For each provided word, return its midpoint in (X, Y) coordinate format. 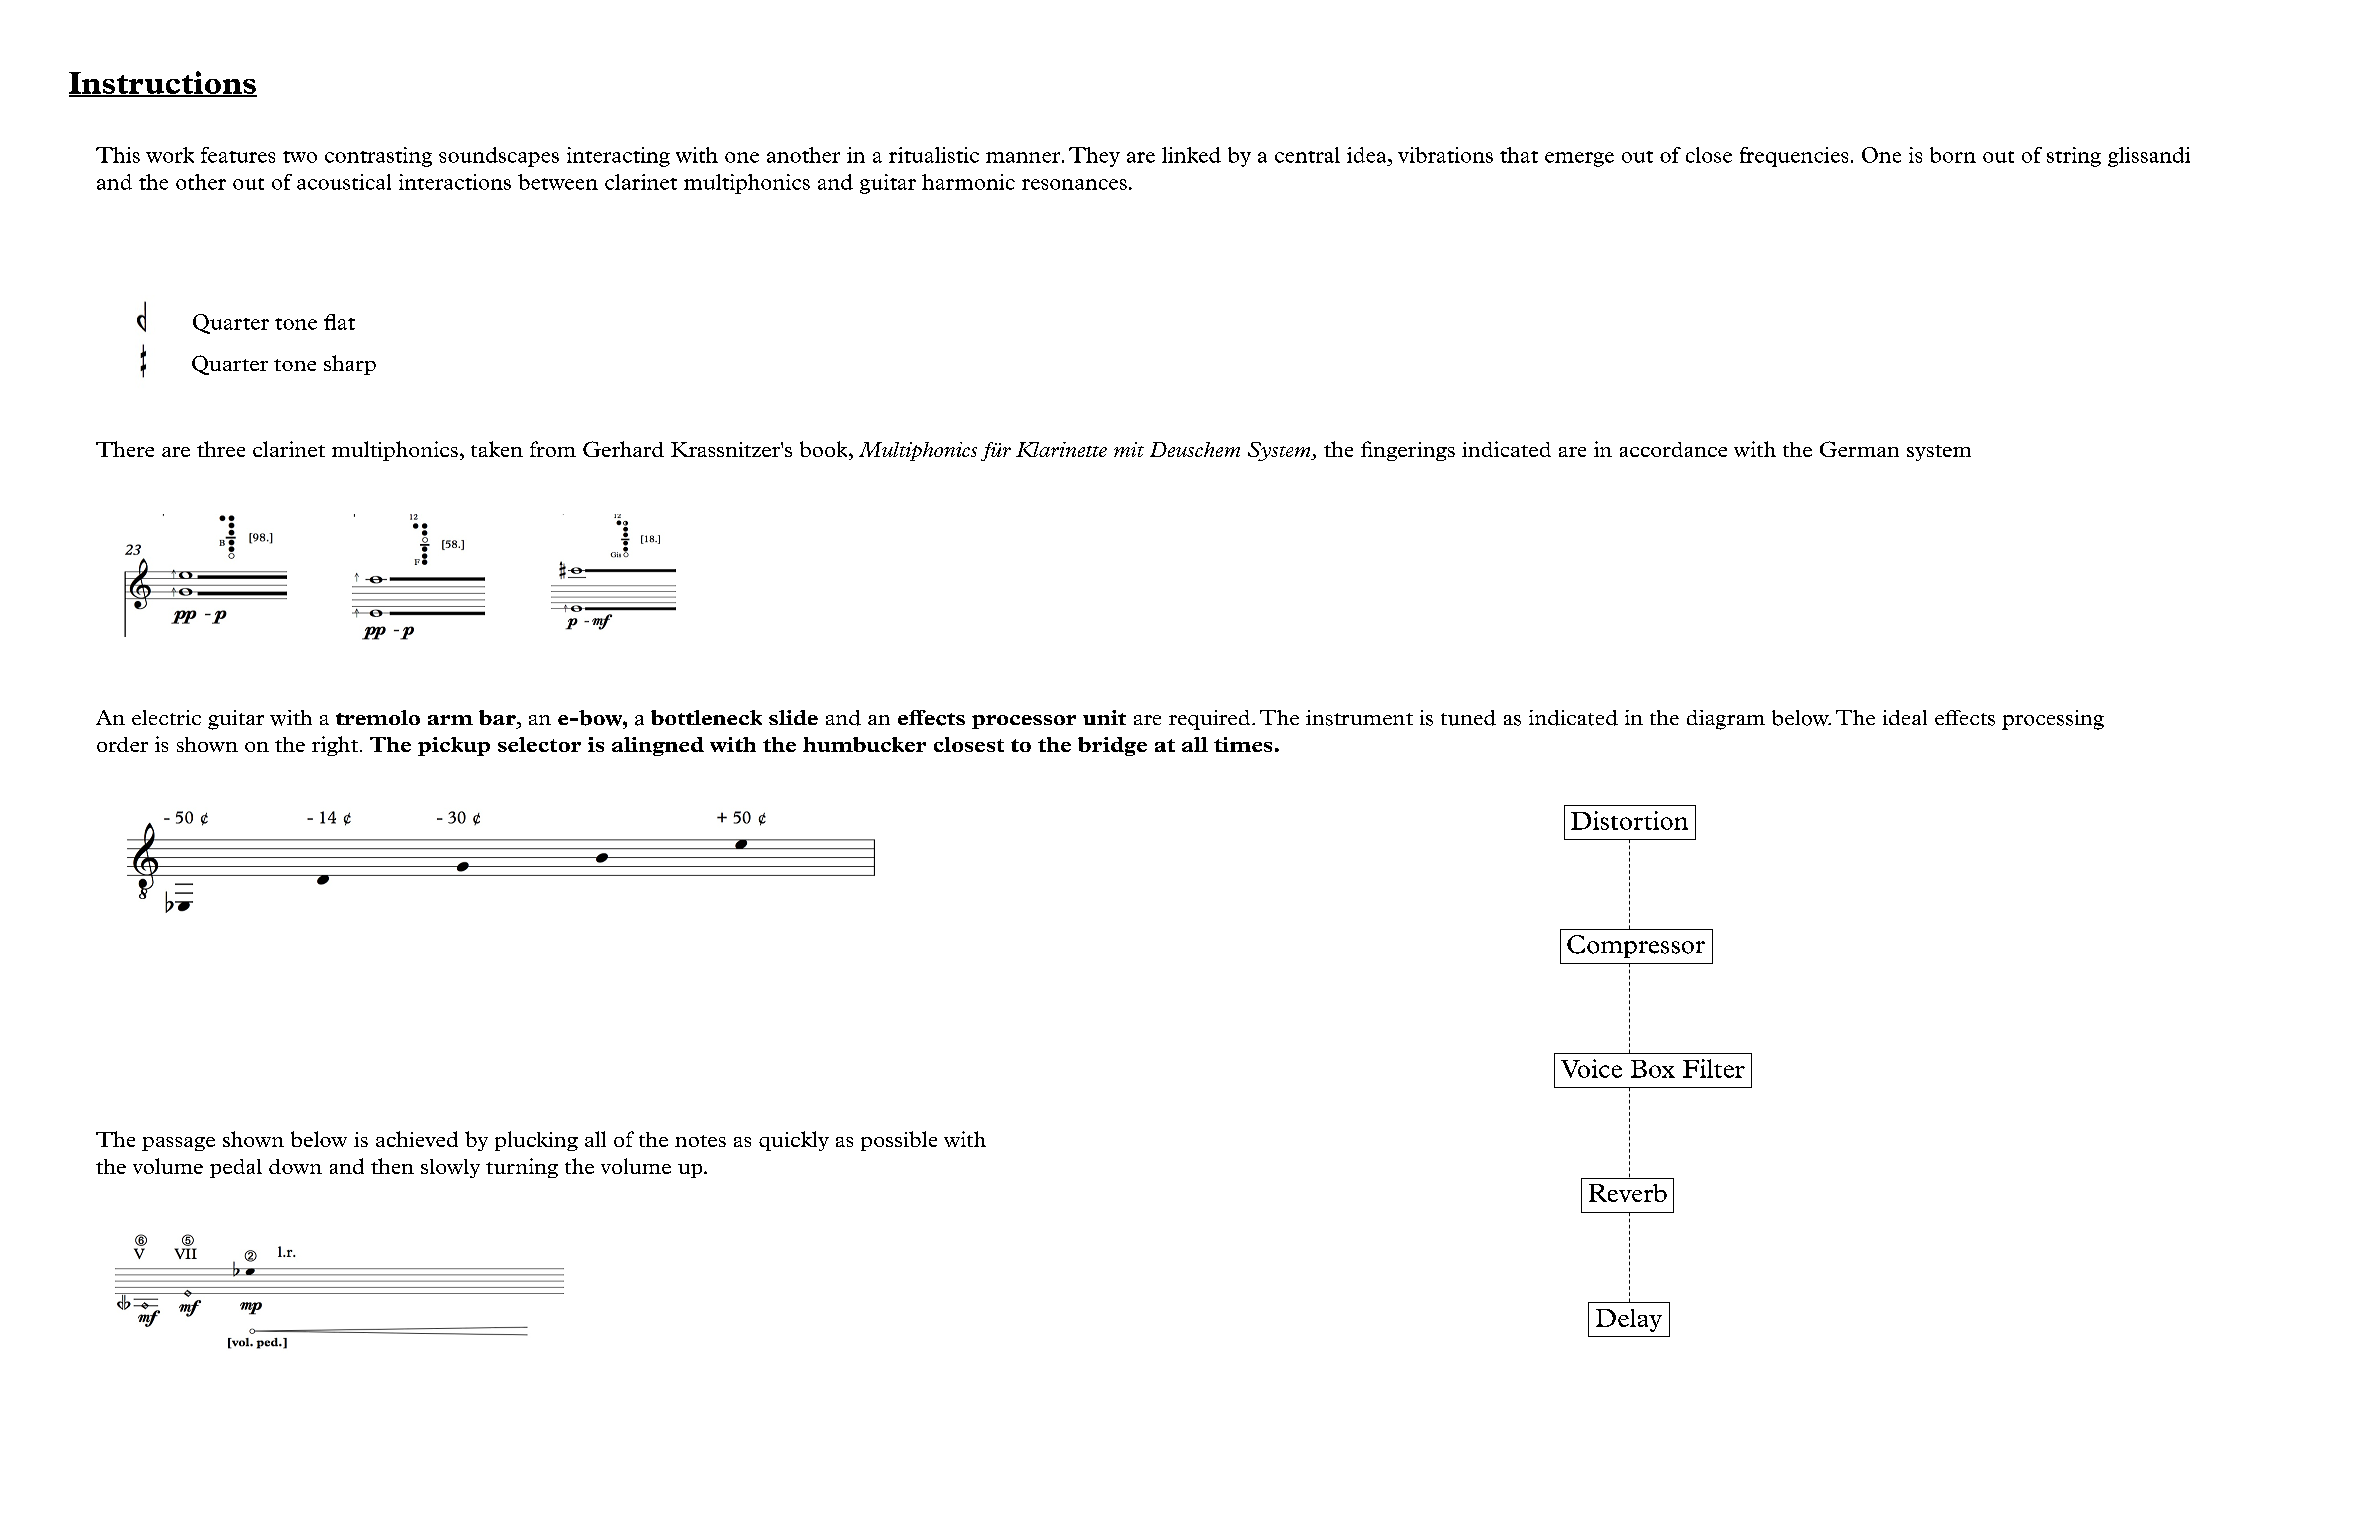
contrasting (378, 157)
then (392, 1166)
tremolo (378, 717)
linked (1191, 155)
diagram (1726, 720)
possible (899, 1141)
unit (1104, 717)
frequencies (1794, 157)
